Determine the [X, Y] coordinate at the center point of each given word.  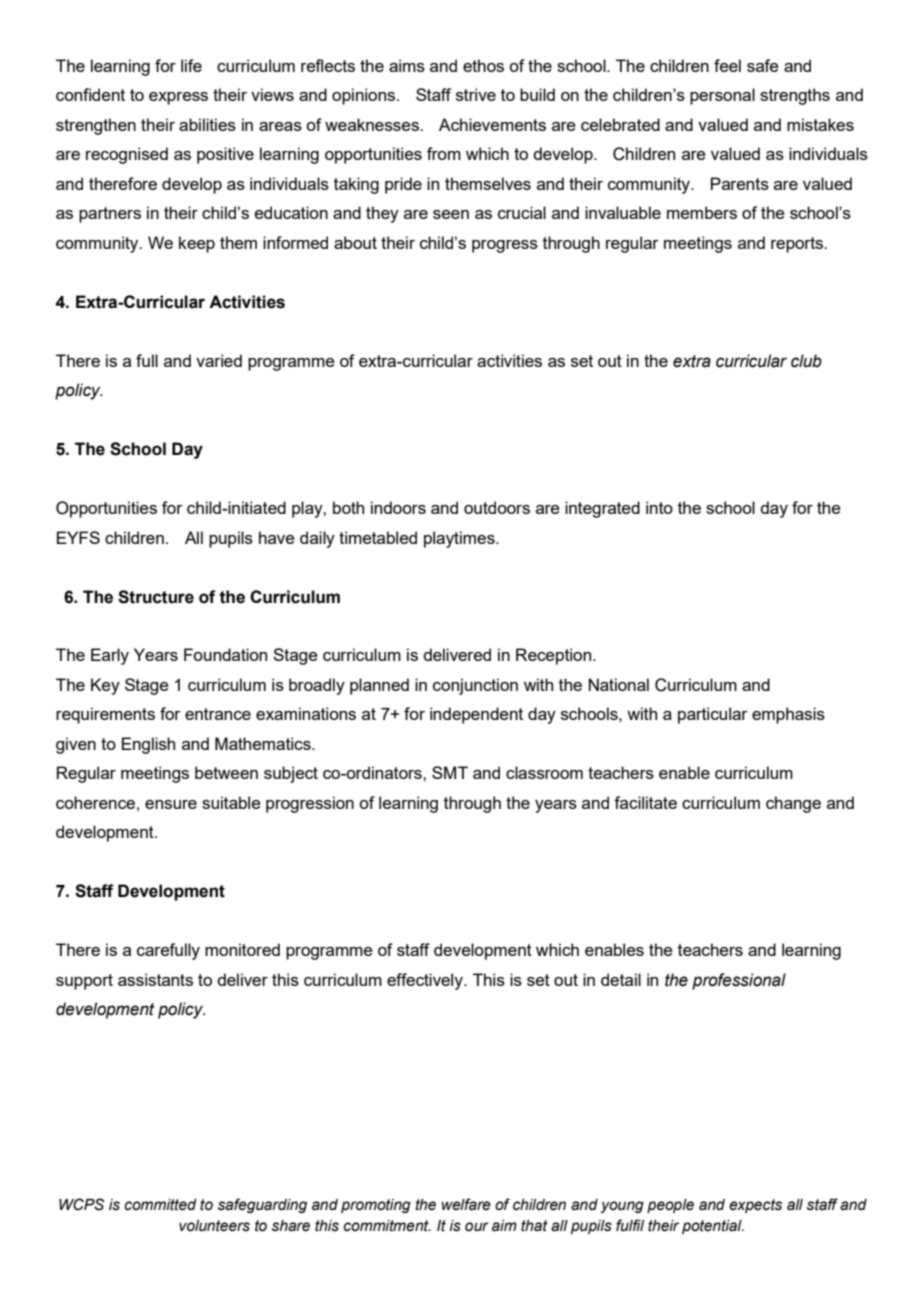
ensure [171, 804]
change [793, 804]
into [659, 507]
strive [476, 94]
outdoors [497, 507]
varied [219, 360]
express [178, 98]
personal [722, 96]
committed [160, 1205]
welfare [466, 1204]
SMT [450, 772]
